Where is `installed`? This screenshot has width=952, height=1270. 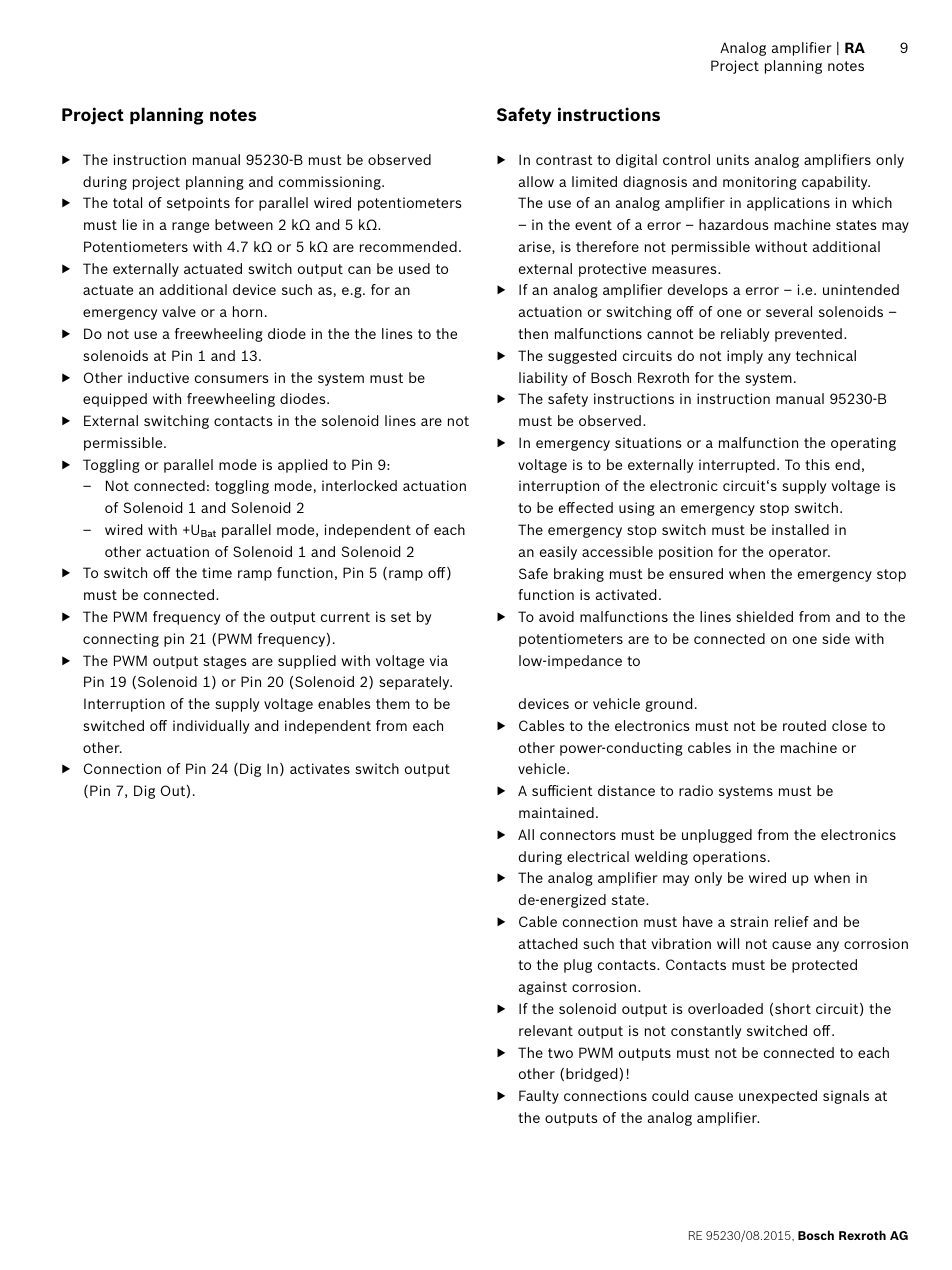
installed is located at coordinates (800, 529).
